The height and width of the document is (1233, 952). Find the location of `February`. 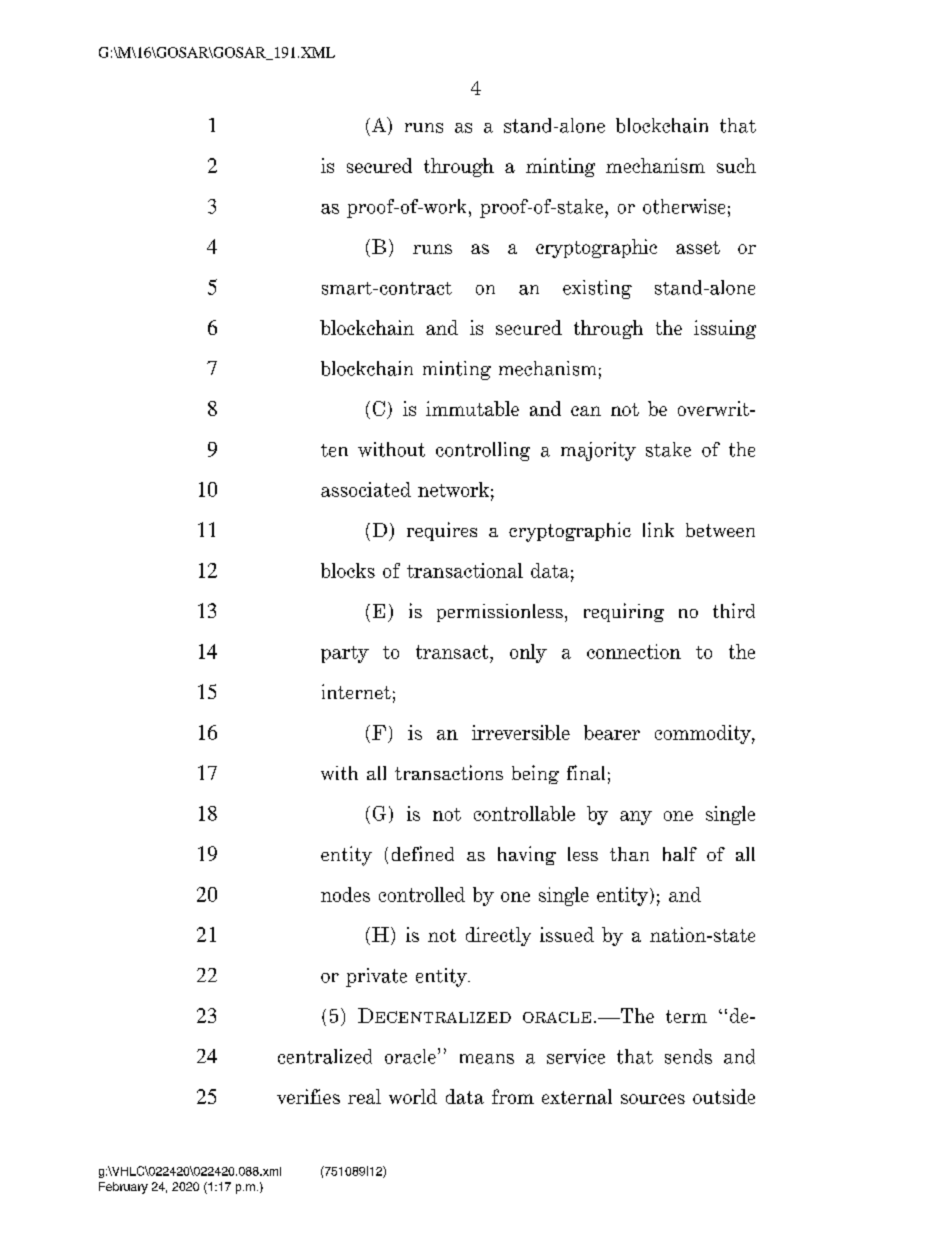

February is located at coordinates (123, 1188).
